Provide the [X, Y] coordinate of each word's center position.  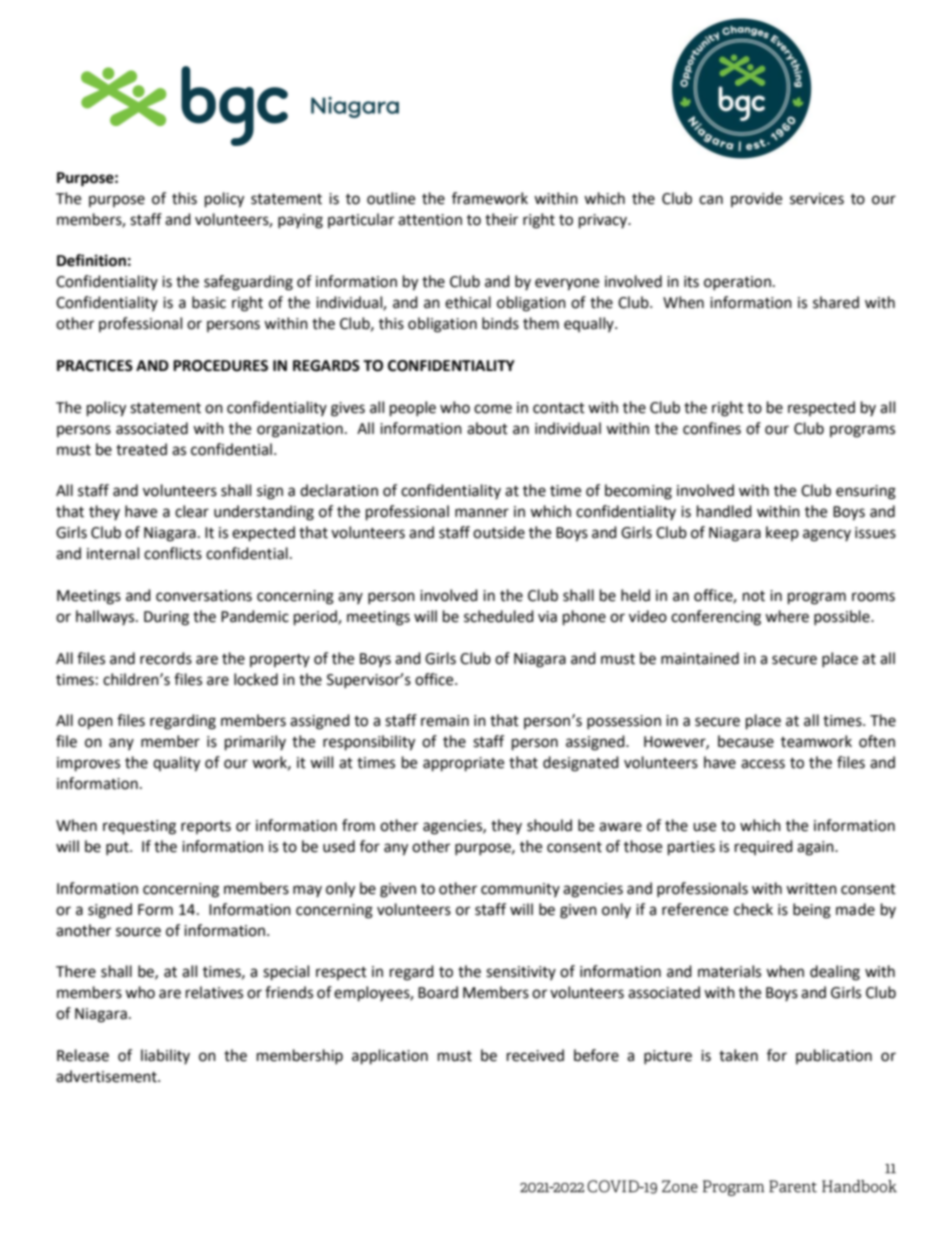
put [118, 848]
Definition [91, 260]
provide [756, 199]
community [520, 890]
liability [165, 1056]
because [746, 741]
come [493, 409]
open [95, 723]
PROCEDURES [220, 366]
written [811, 889]
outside [499, 532]
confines [712, 428]
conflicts [173, 553]
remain [445, 721]
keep [782, 533]
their [501, 219]
